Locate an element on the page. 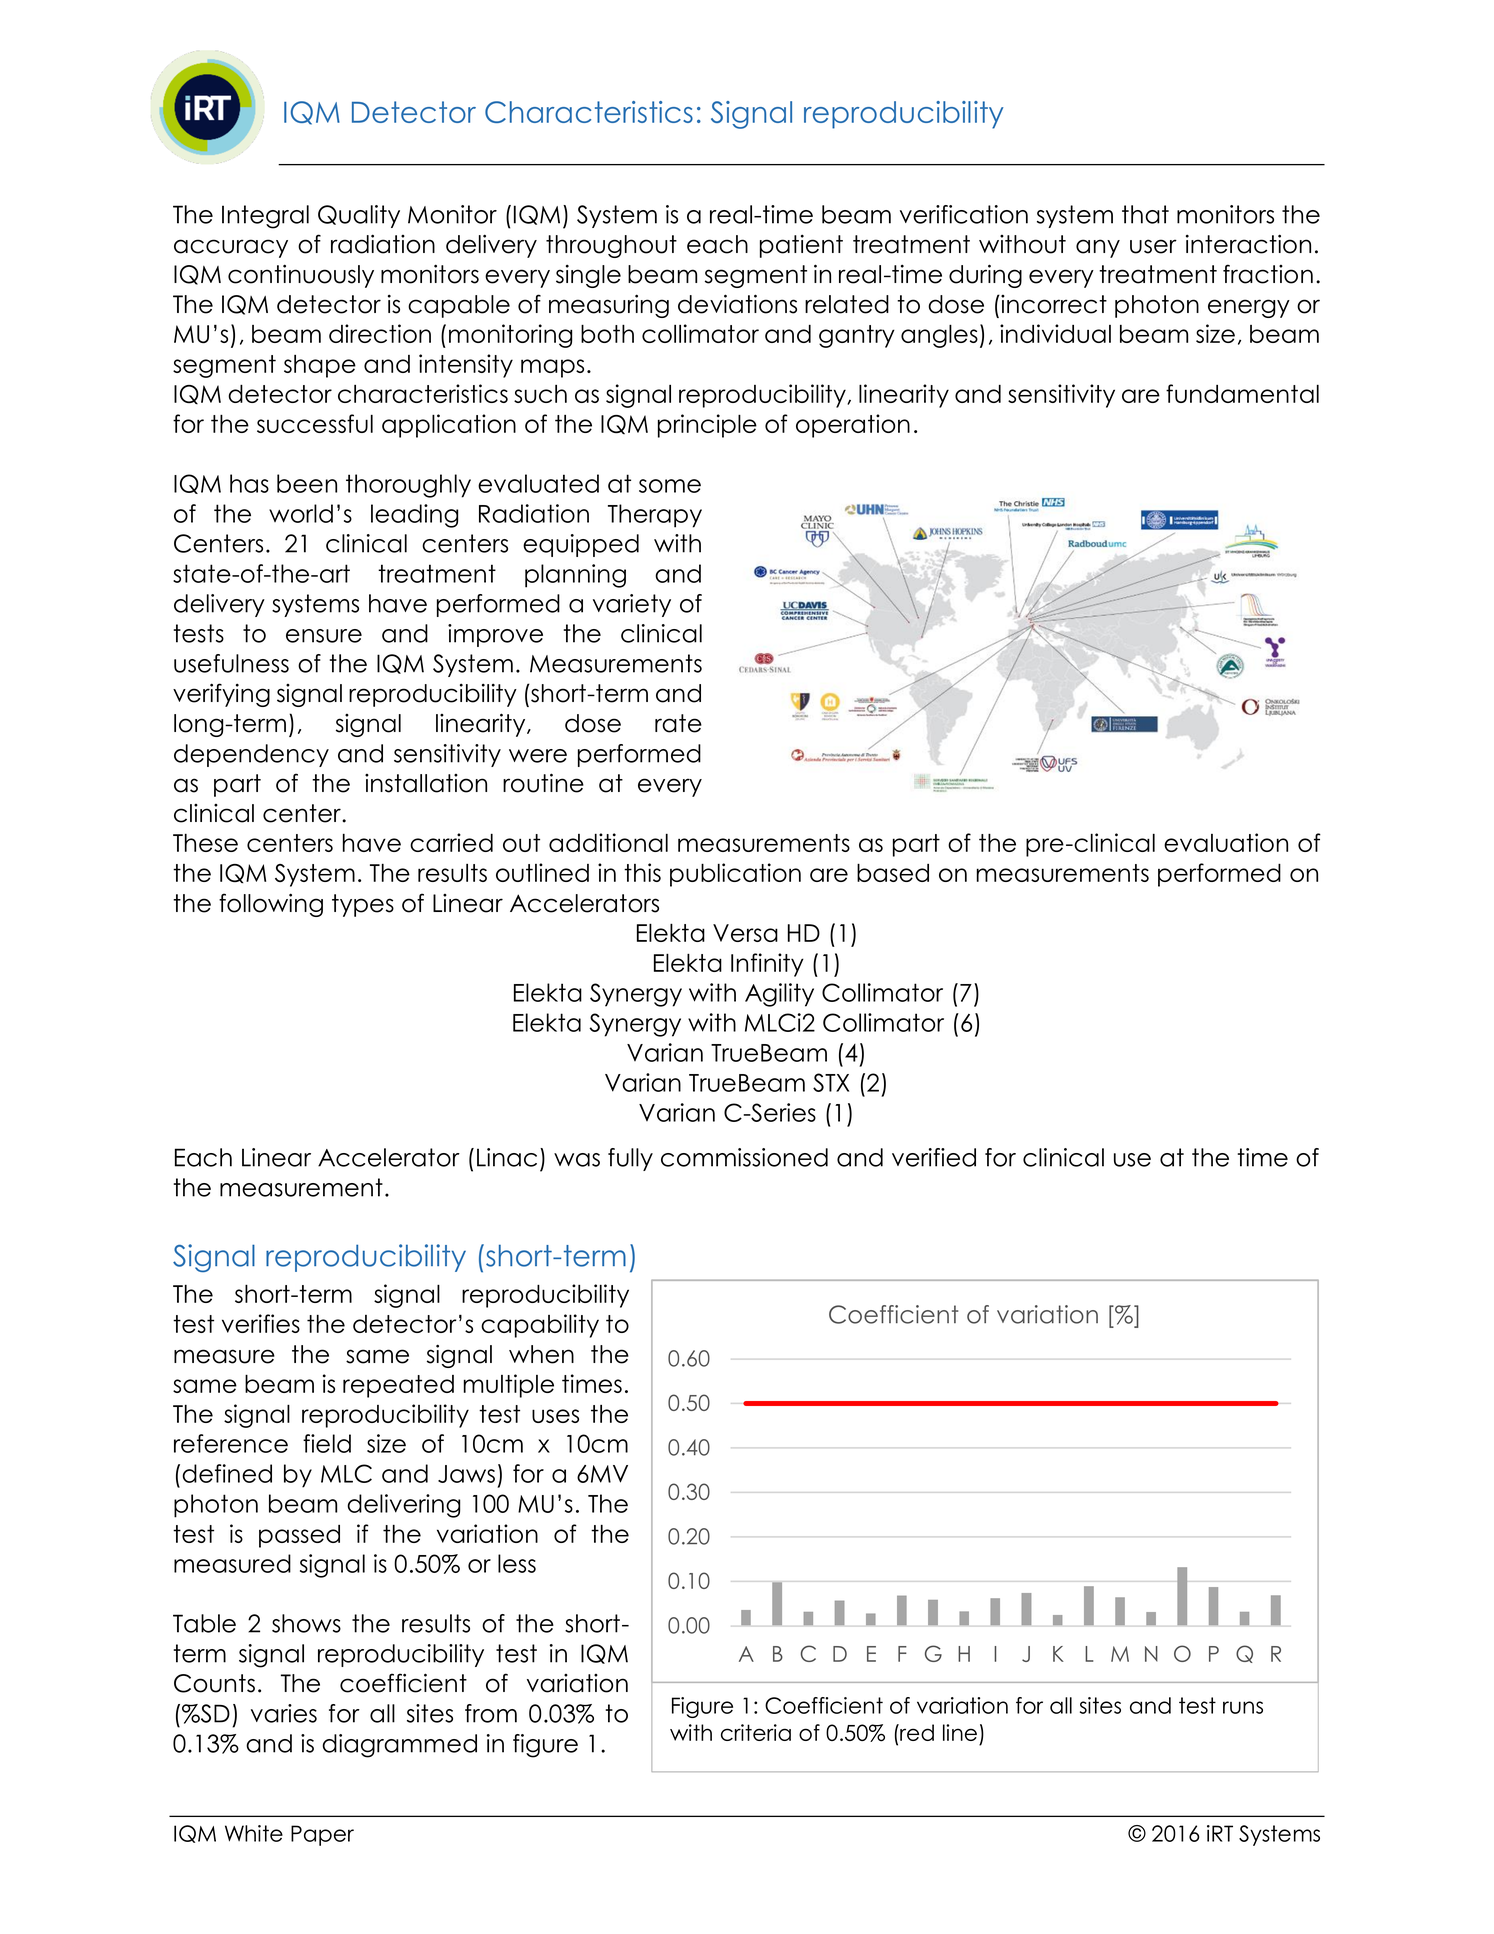  deviations is located at coordinates (737, 304).
